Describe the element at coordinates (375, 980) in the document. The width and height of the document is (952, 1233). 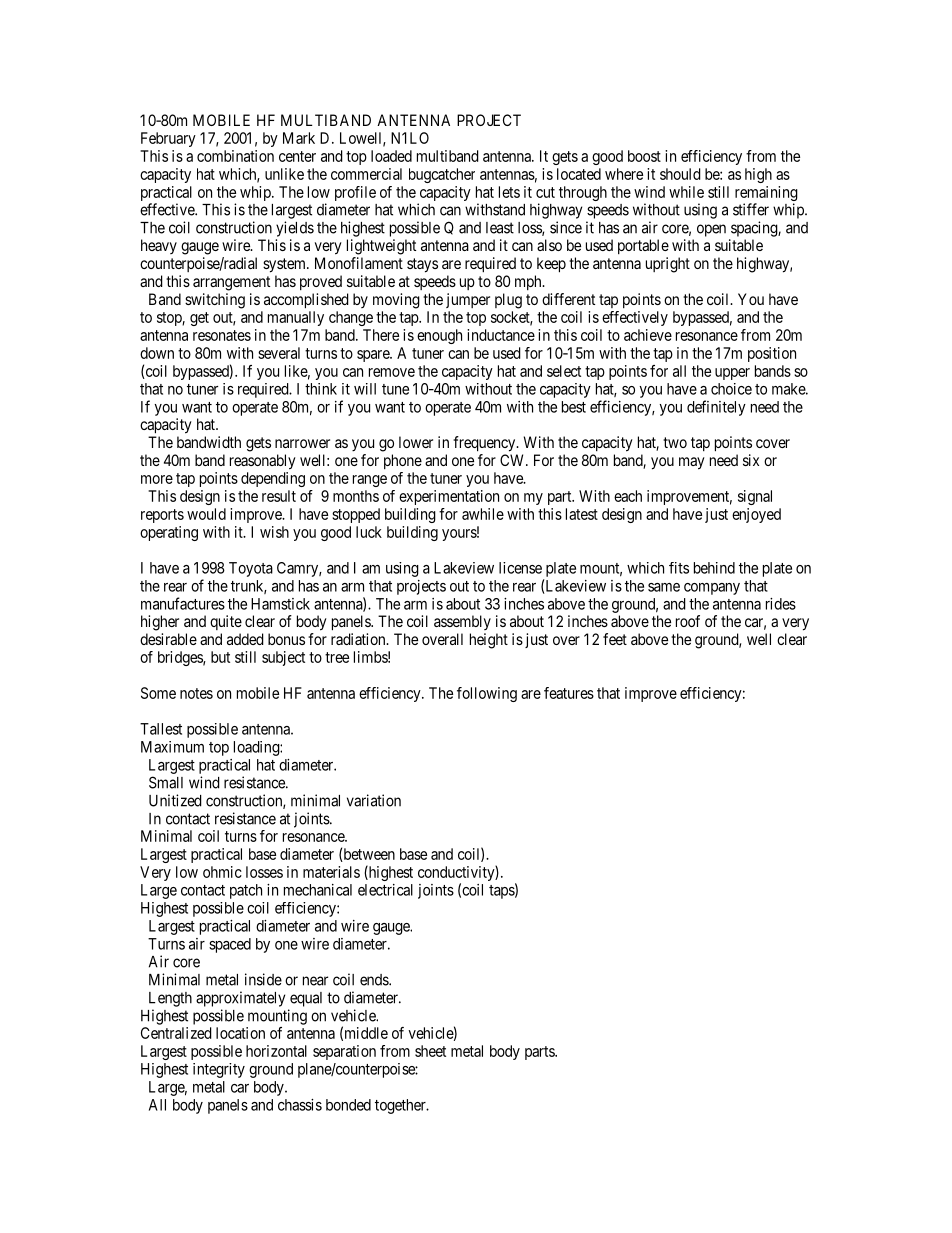
I see `ends` at that location.
